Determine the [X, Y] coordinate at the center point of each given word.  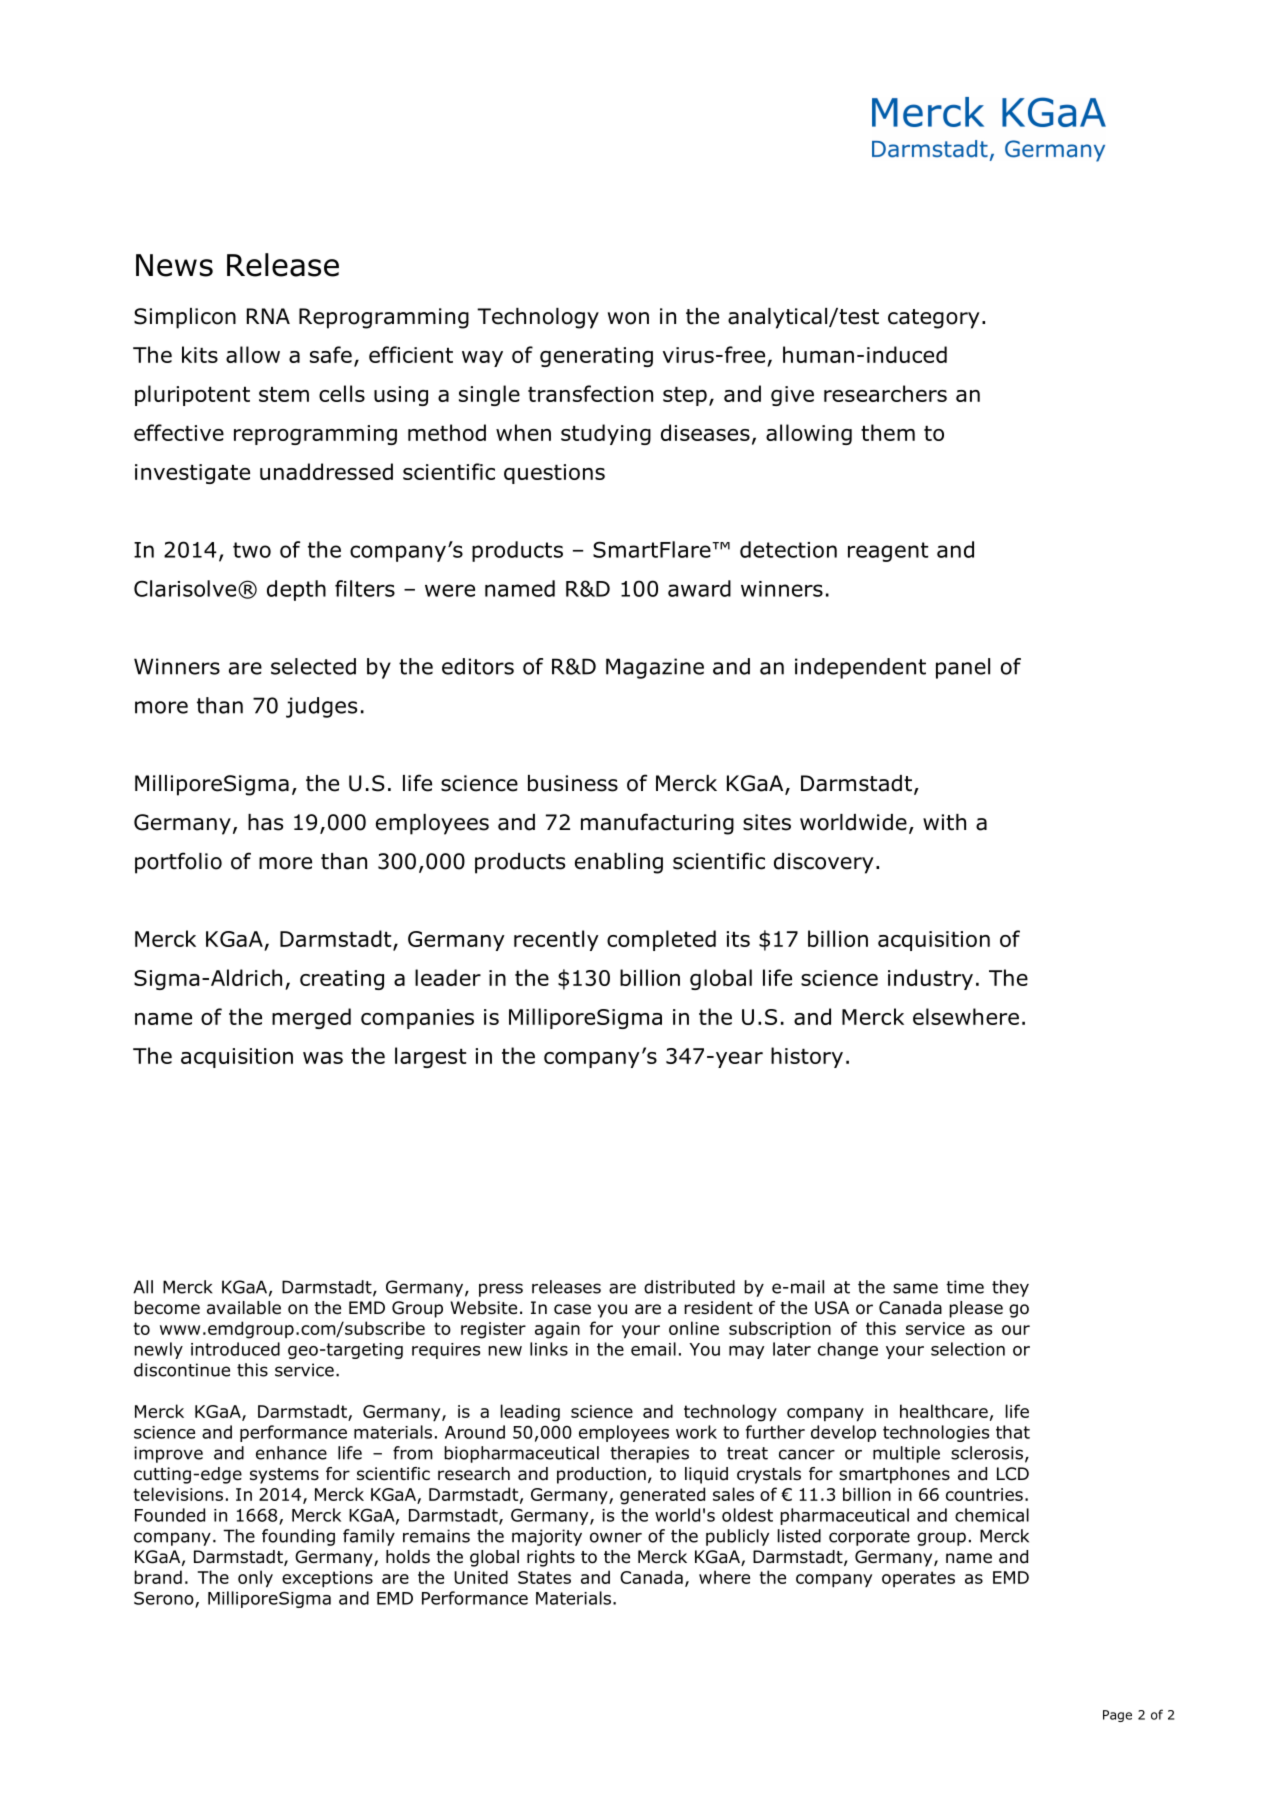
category [934, 319]
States [544, 1577]
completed [661, 940]
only [255, 1579]
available [244, 1308]
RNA [268, 316]
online [694, 1328]
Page [1117, 1716]
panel [963, 668]
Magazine [655, 668]
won [628, 318]
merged [311, 1018]
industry [930, 979]
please [976, 1309]
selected [313, 666]
